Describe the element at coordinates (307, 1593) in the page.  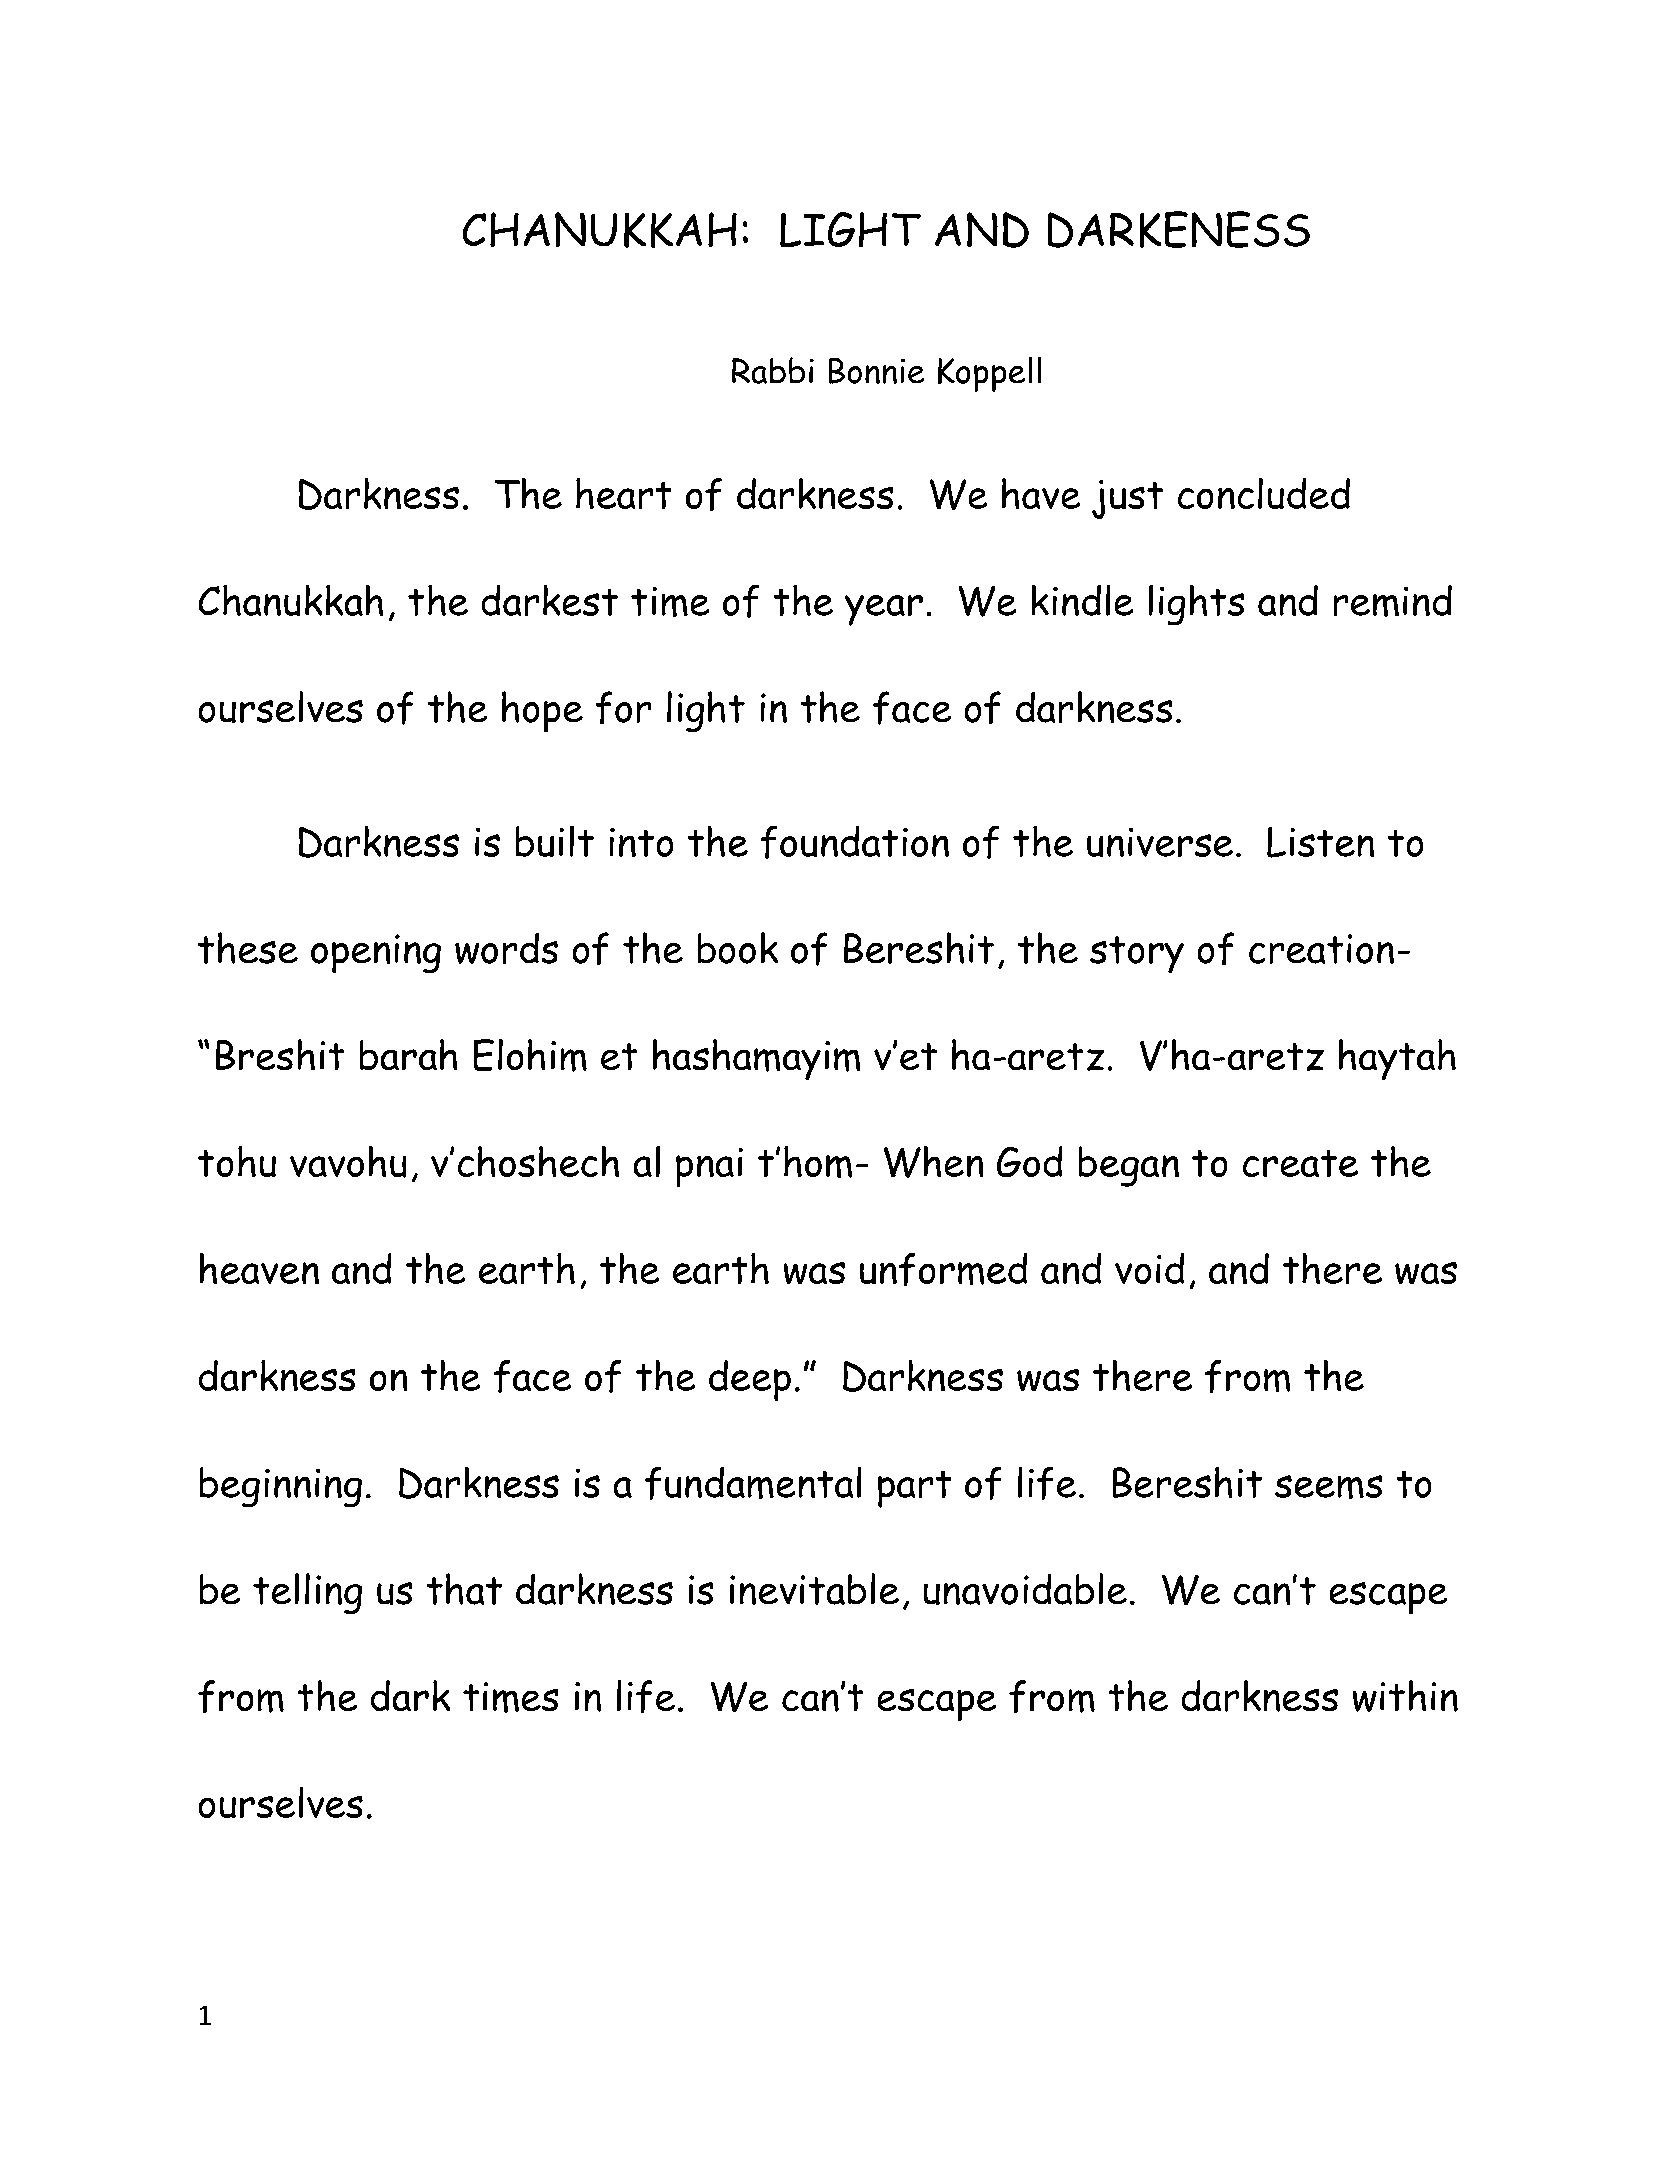
I see `telling` at that location.
